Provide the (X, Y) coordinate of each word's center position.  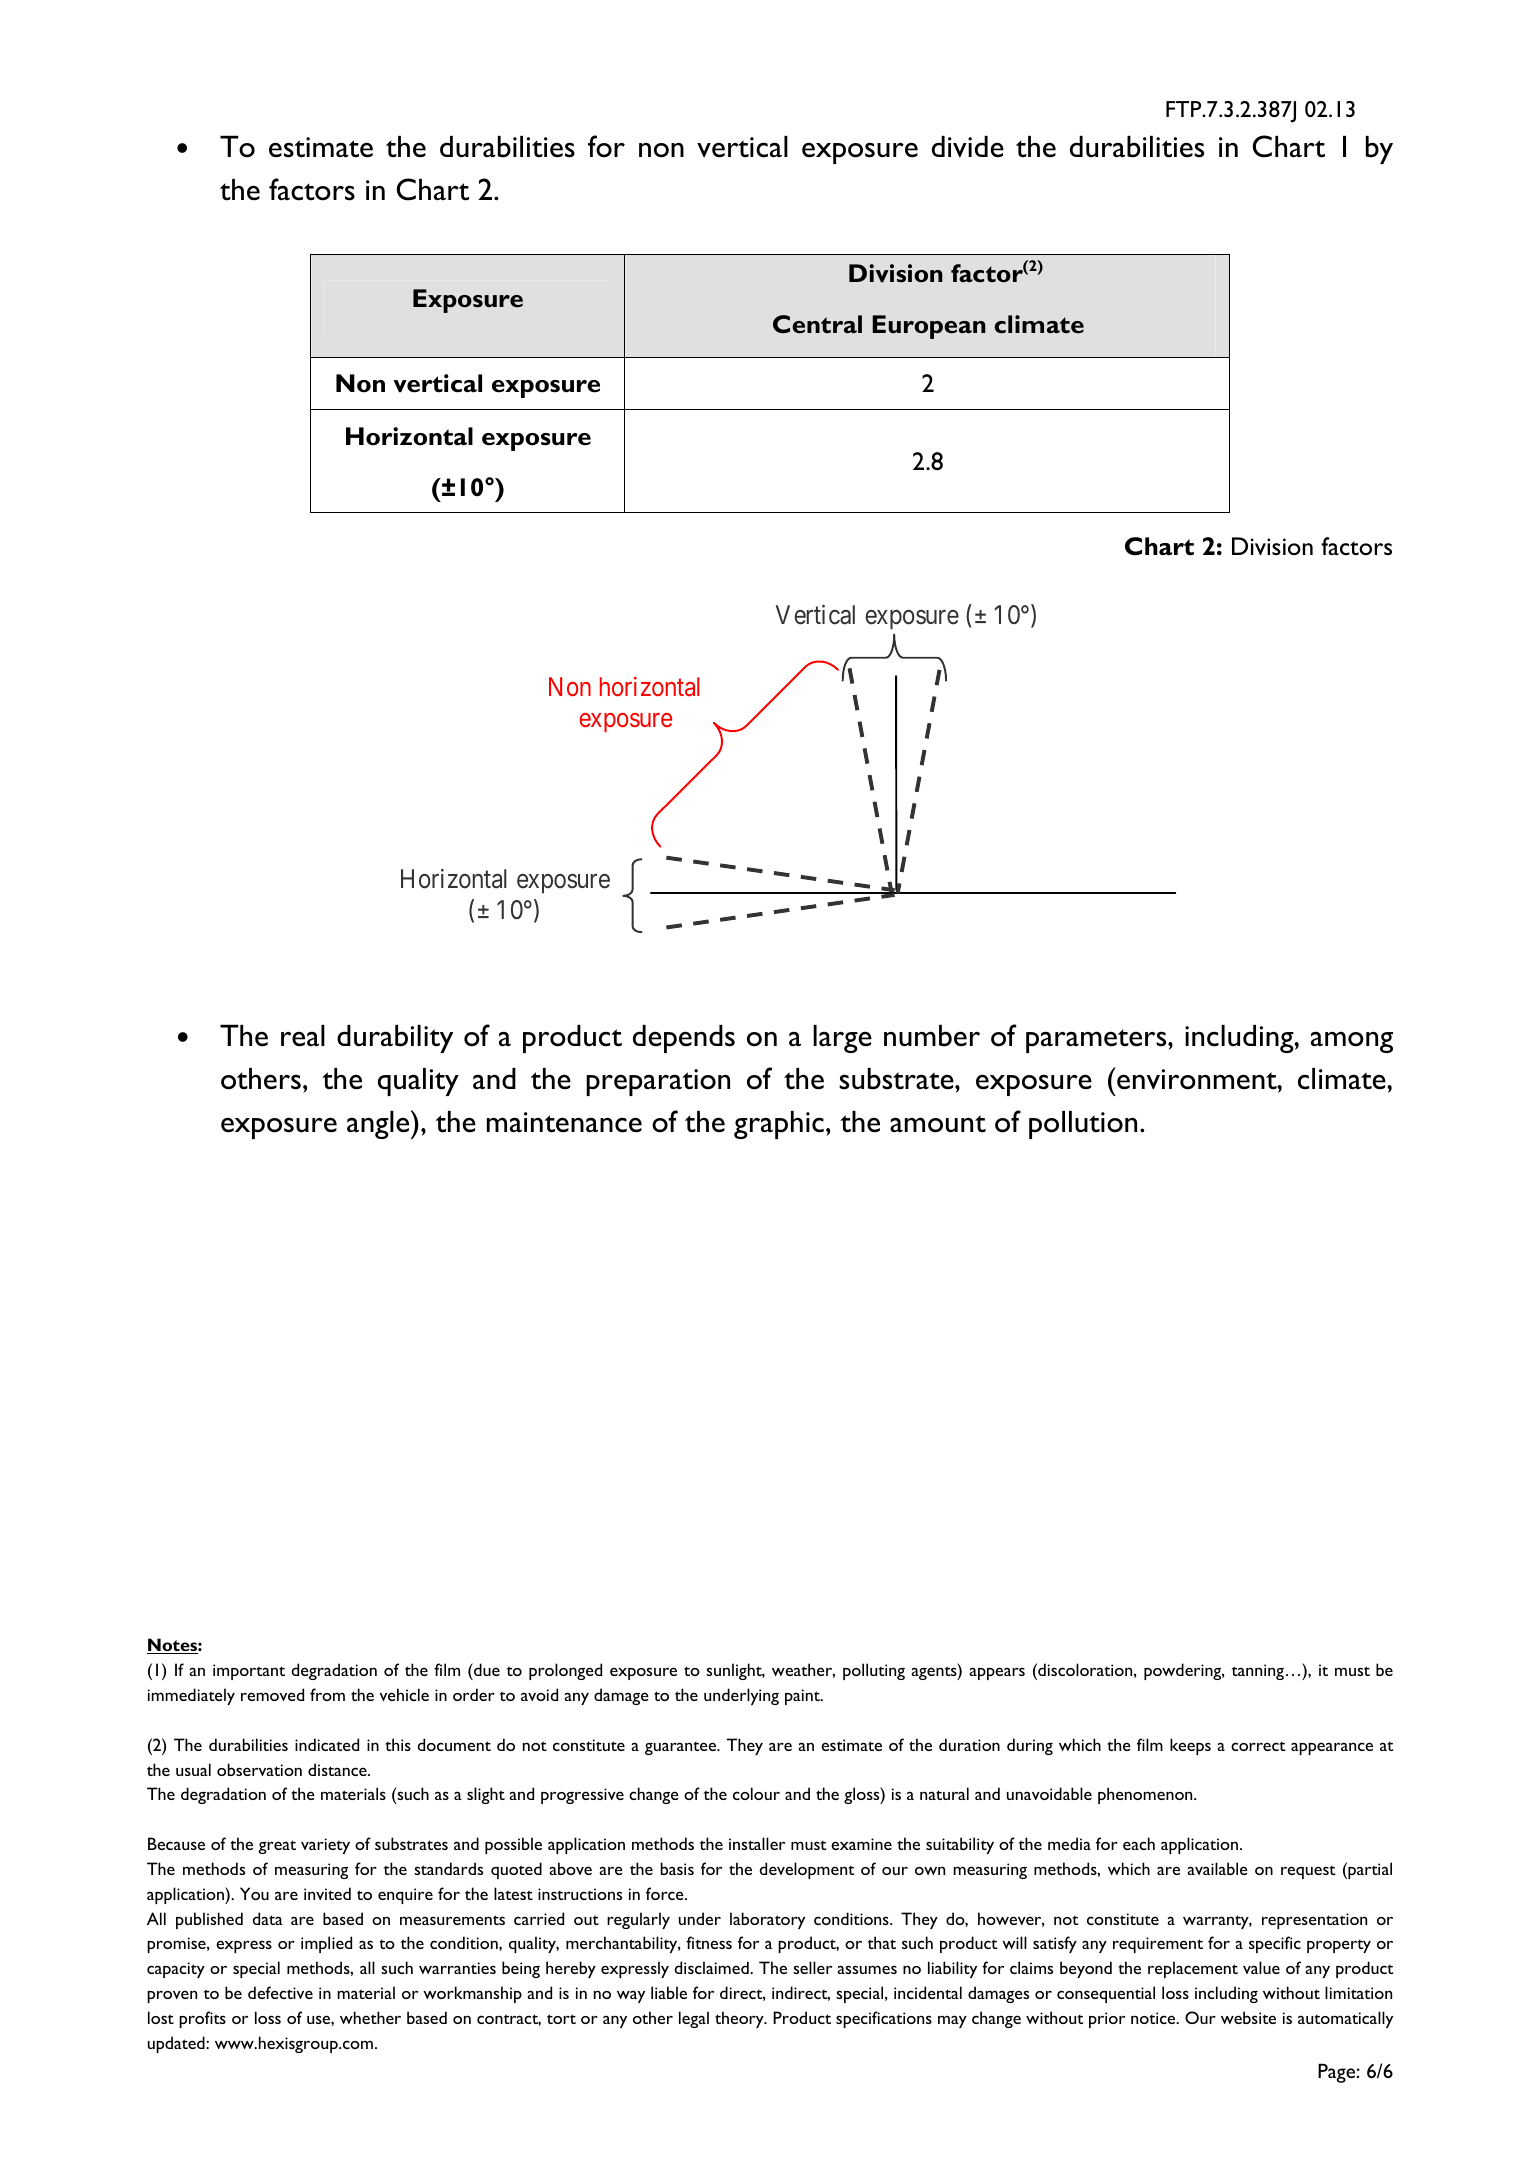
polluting (874, 1671)
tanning (1258, 1672)
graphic (779, 1125)
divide (968, 147)
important (249, 1672)
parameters (1097, 1041)
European (929, 327)
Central (817, 324)
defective (280, 1992)
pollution (1083, 1125)
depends (684, 1039)
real (303, 1036)
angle (379, 1124)
